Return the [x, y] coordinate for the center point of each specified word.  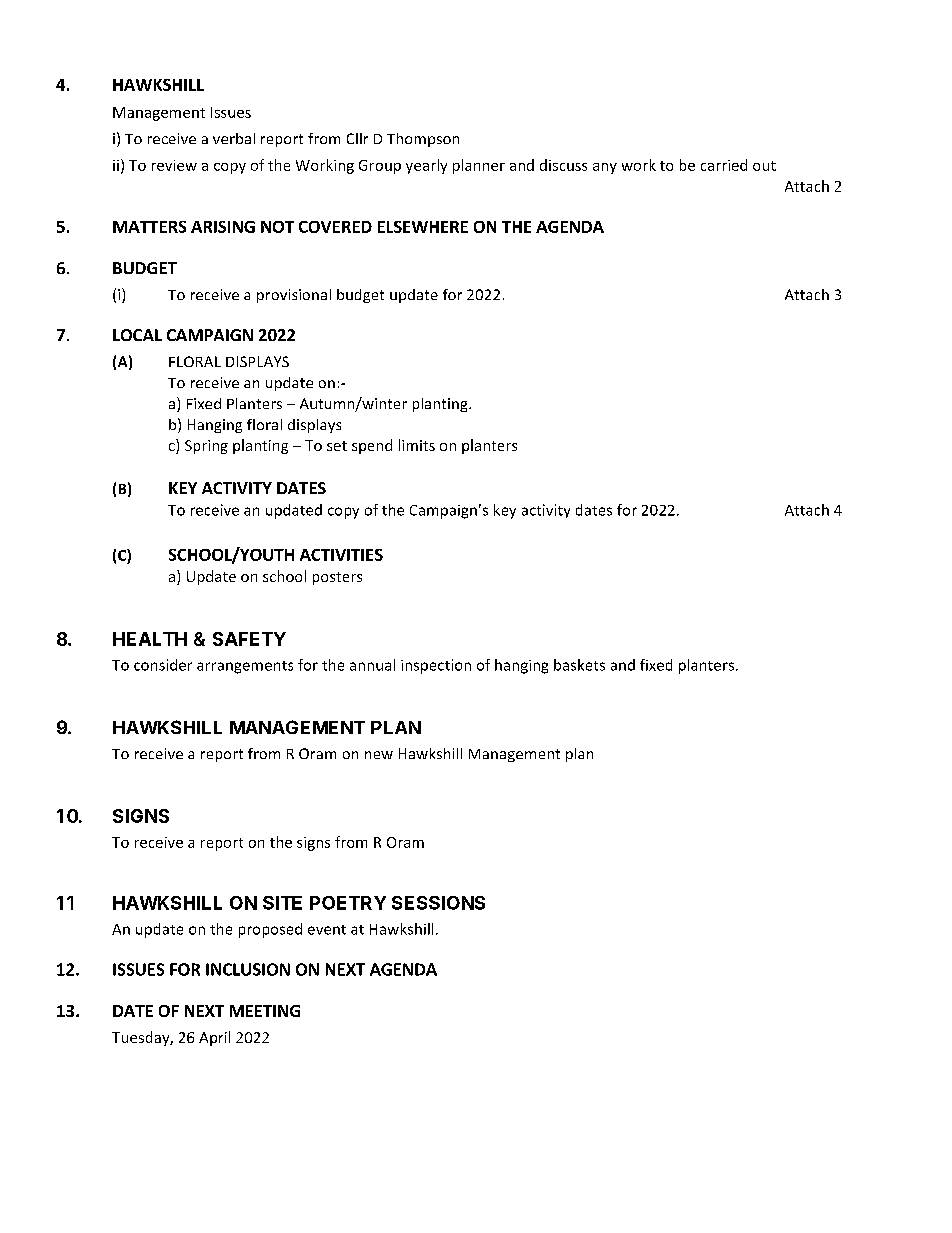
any [605, 168]
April [214, 1038]
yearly [426, 166]
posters [337, 578]
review [174, 165]
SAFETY [249, 639]
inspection [436, 666]
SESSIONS [438, 903]
